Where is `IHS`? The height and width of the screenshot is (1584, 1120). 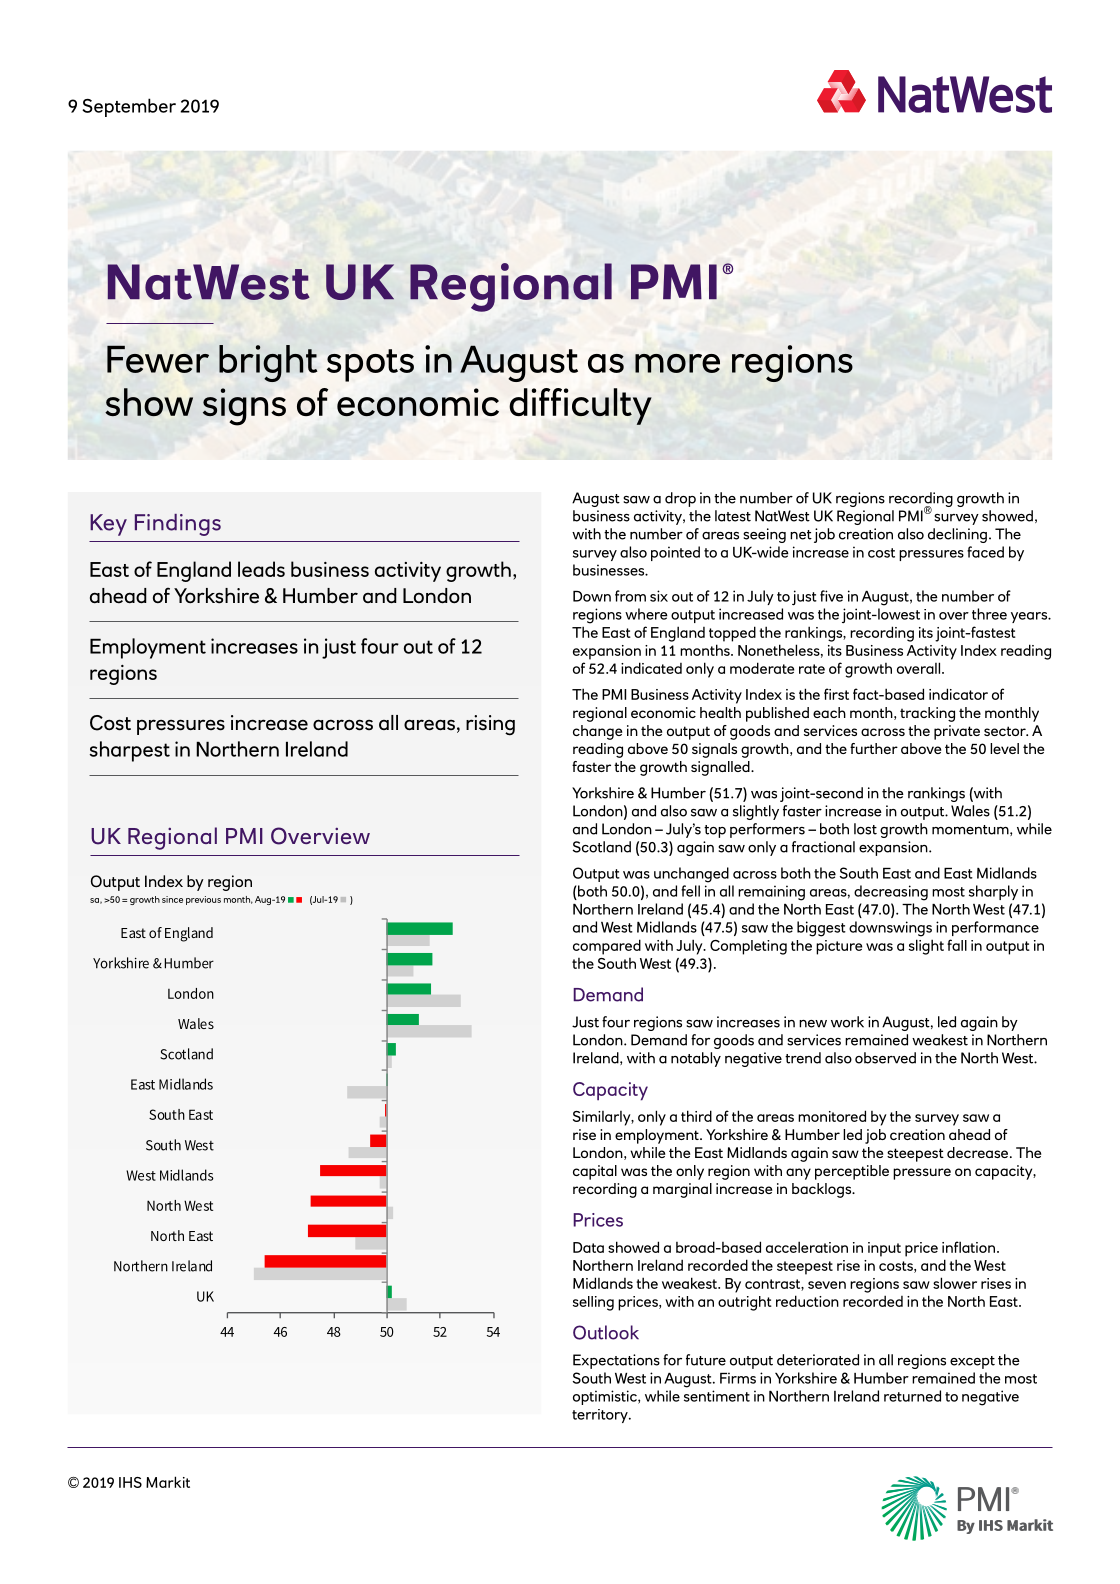
IHS is located at coordinates (130, 1482).
